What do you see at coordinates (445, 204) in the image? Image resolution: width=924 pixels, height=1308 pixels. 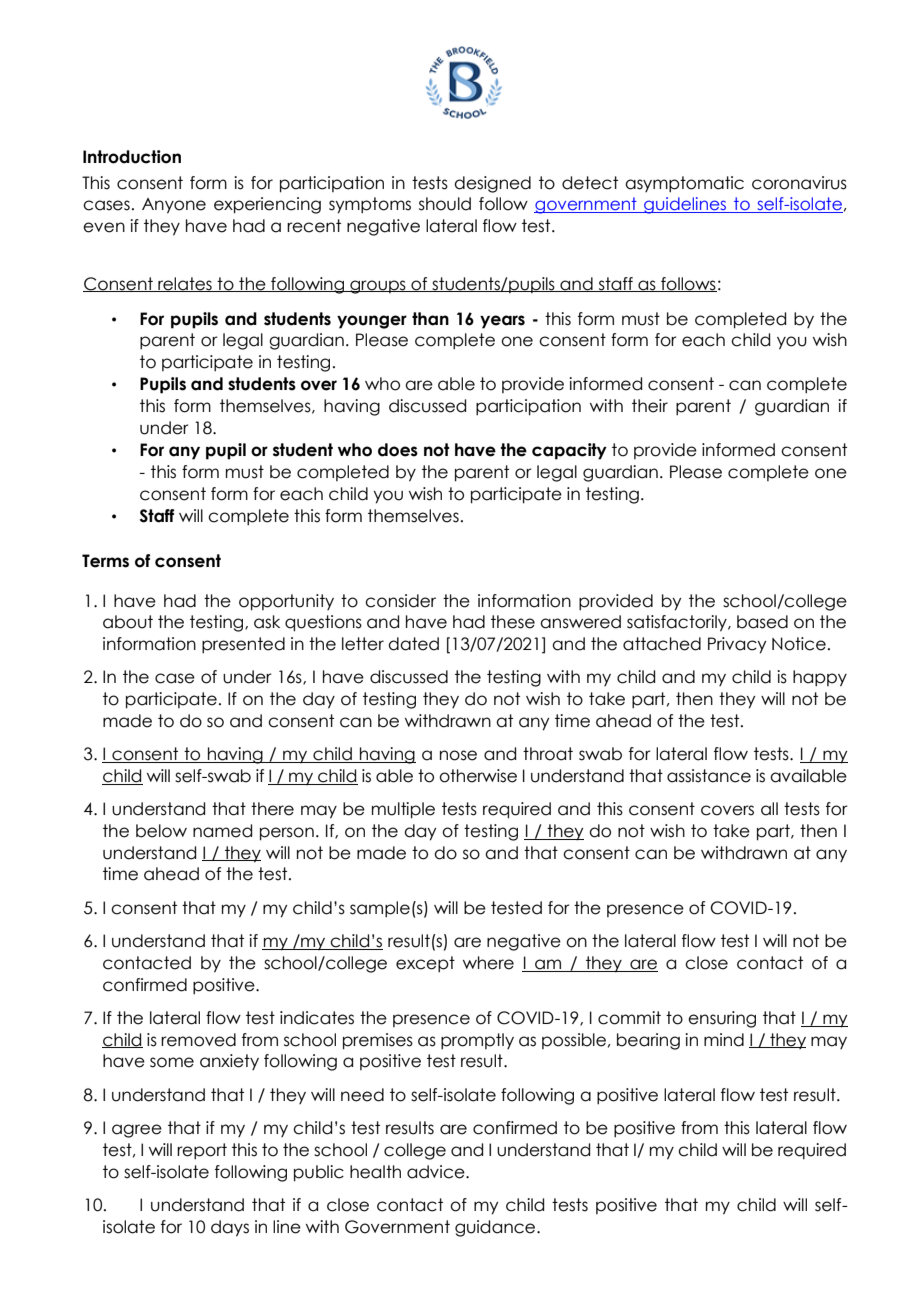 I see `should` at bounding box center [445, 204].
